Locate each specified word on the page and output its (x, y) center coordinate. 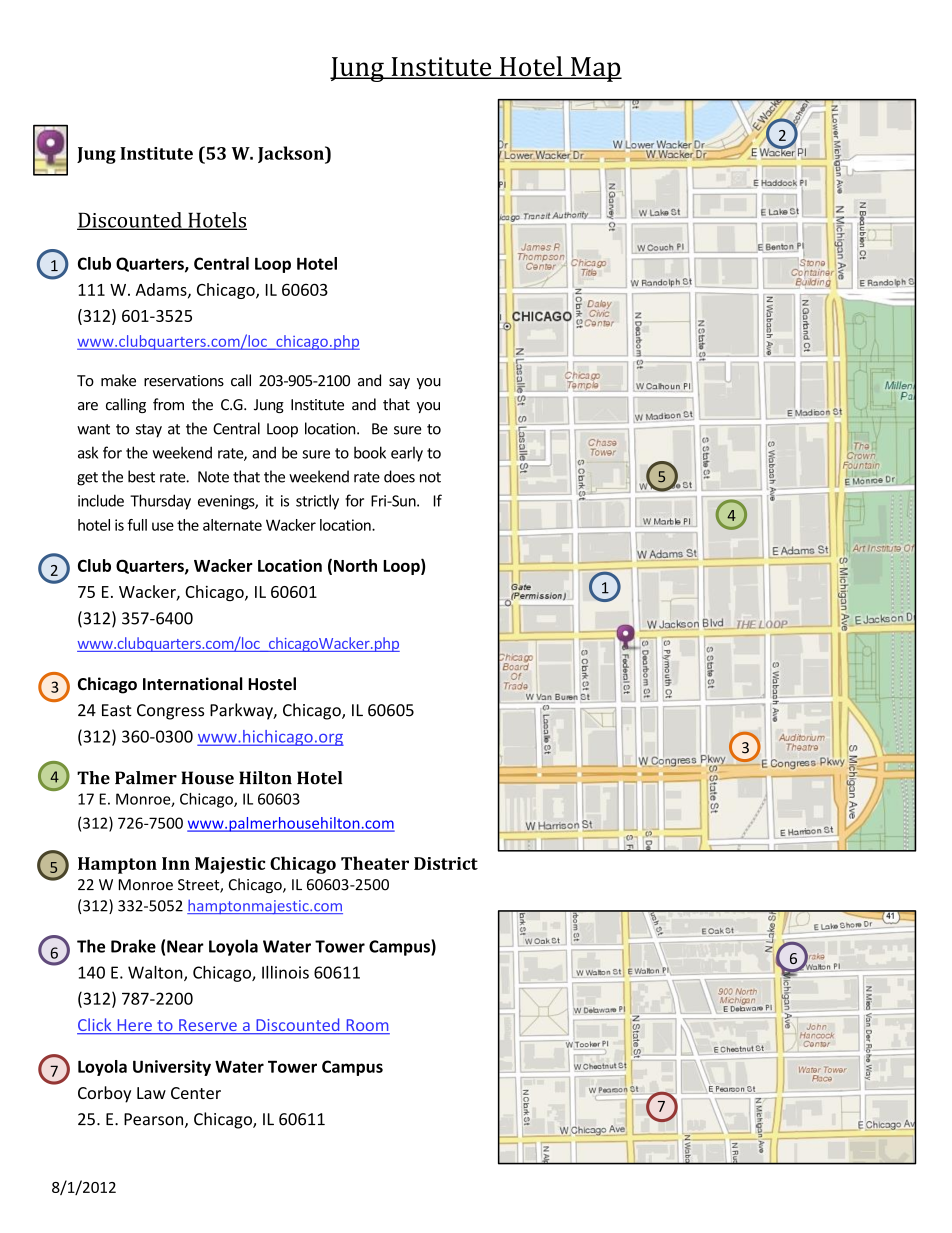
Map (595, 69)
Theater (375, 863)
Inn (176, 863)
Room (367, 1026)
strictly (317, 502)
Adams (162, 290)
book (370, 452)
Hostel (272, 684)
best (141, 476)
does (399, 476)
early (407, 454)
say (399, 383)
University (172, 1068)
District (446, 863)
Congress (170, 712)
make (118, 380)
